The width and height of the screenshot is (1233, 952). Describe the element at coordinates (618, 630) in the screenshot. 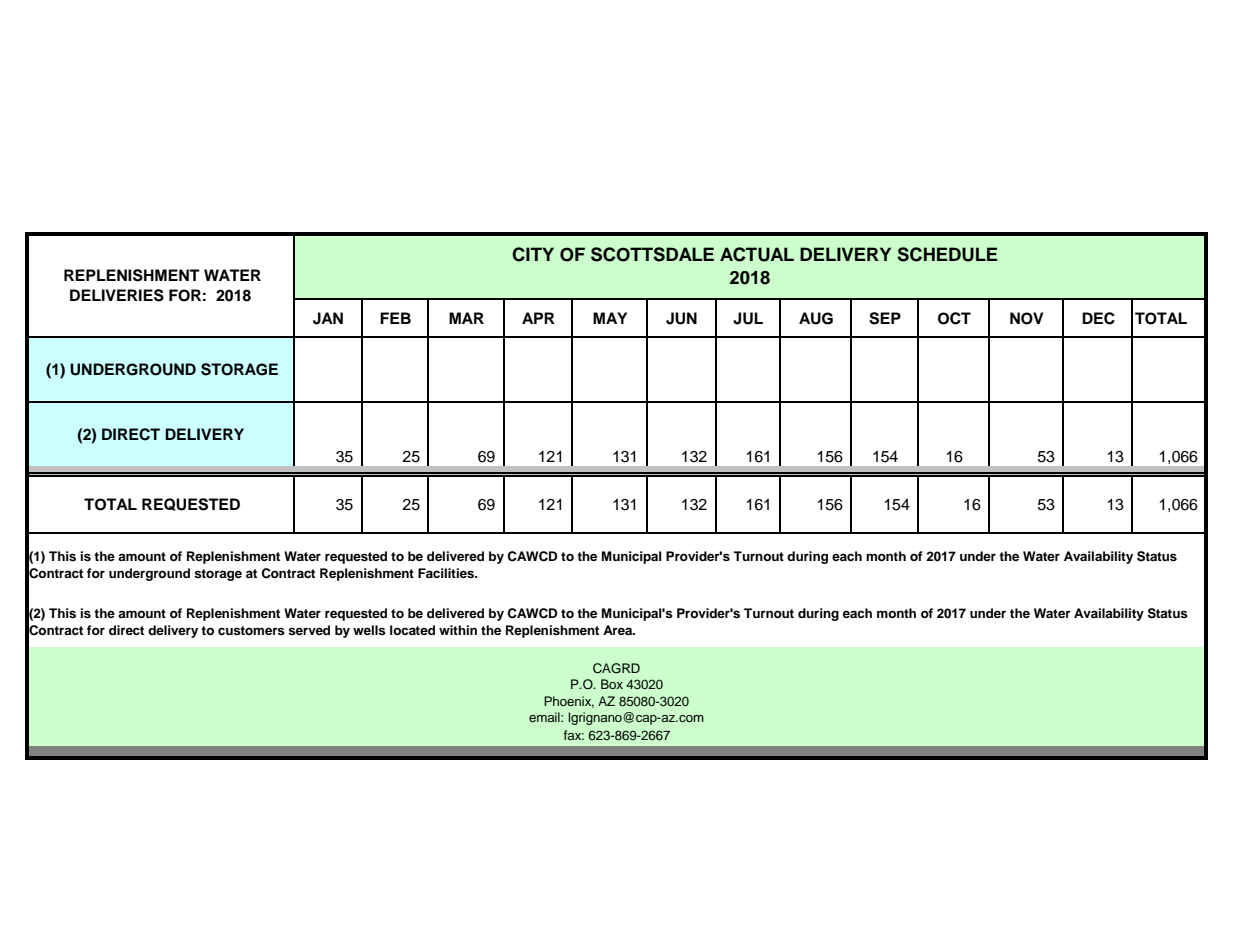

I see `Area` at that location.
